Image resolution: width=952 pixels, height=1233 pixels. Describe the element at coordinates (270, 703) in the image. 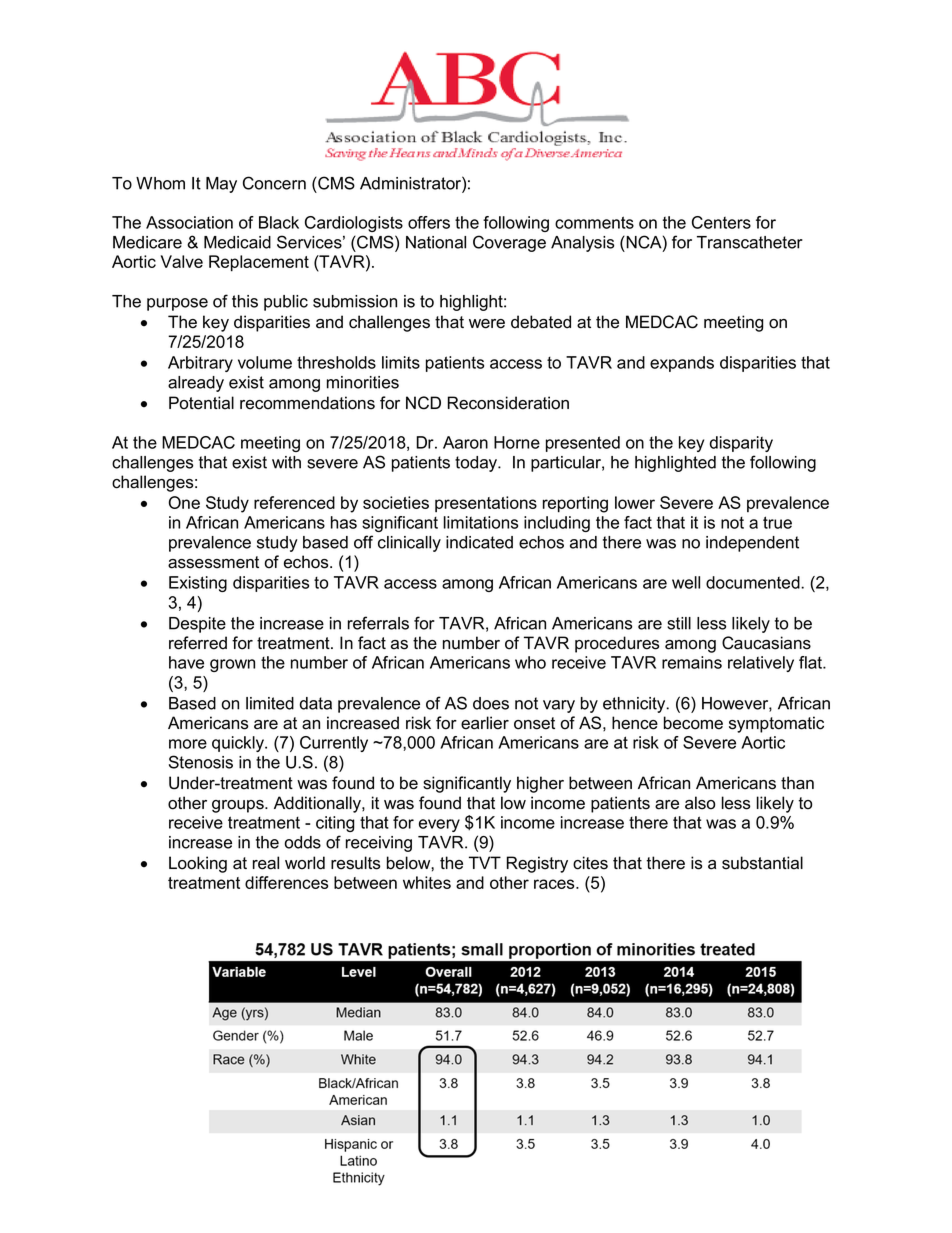

I see `limited` at that location.
